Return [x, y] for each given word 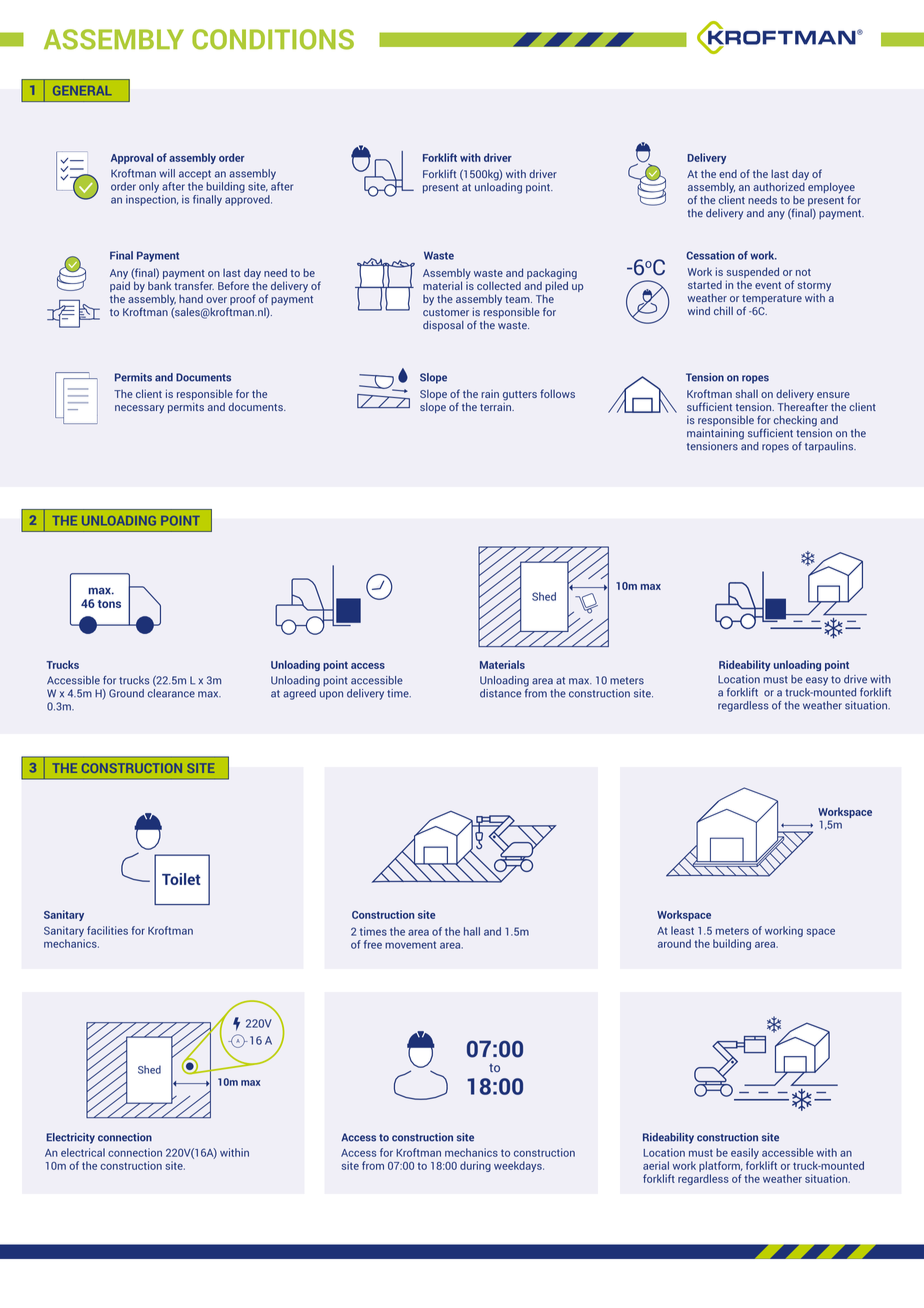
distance [500, 693]
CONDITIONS [273, 39]
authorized [779, 186]
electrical [83, 1152]
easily [745, 1153]
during [475, 1166]
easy [817, 681]
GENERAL [82, 90]
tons [109, 604]
